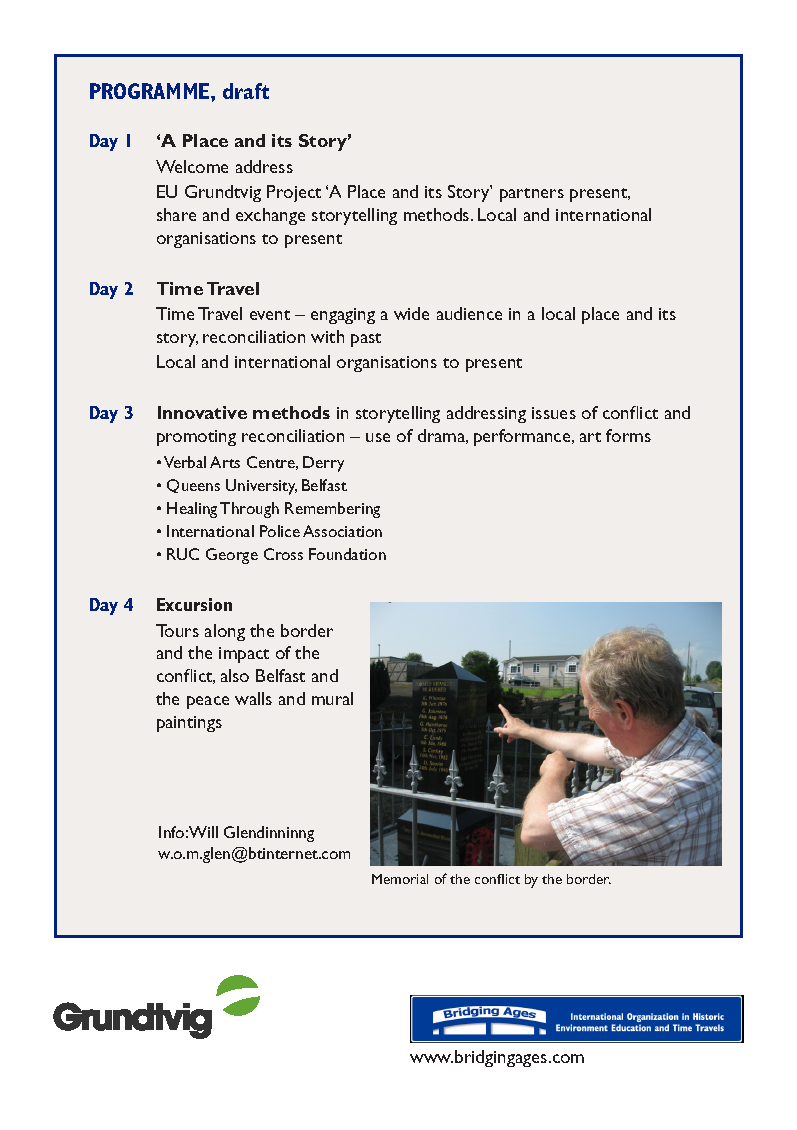 This page has height=1130, width=797. What do you see at coordinates (294, 193) in the page?
I see `Project` at bounding box center [294, 193].
